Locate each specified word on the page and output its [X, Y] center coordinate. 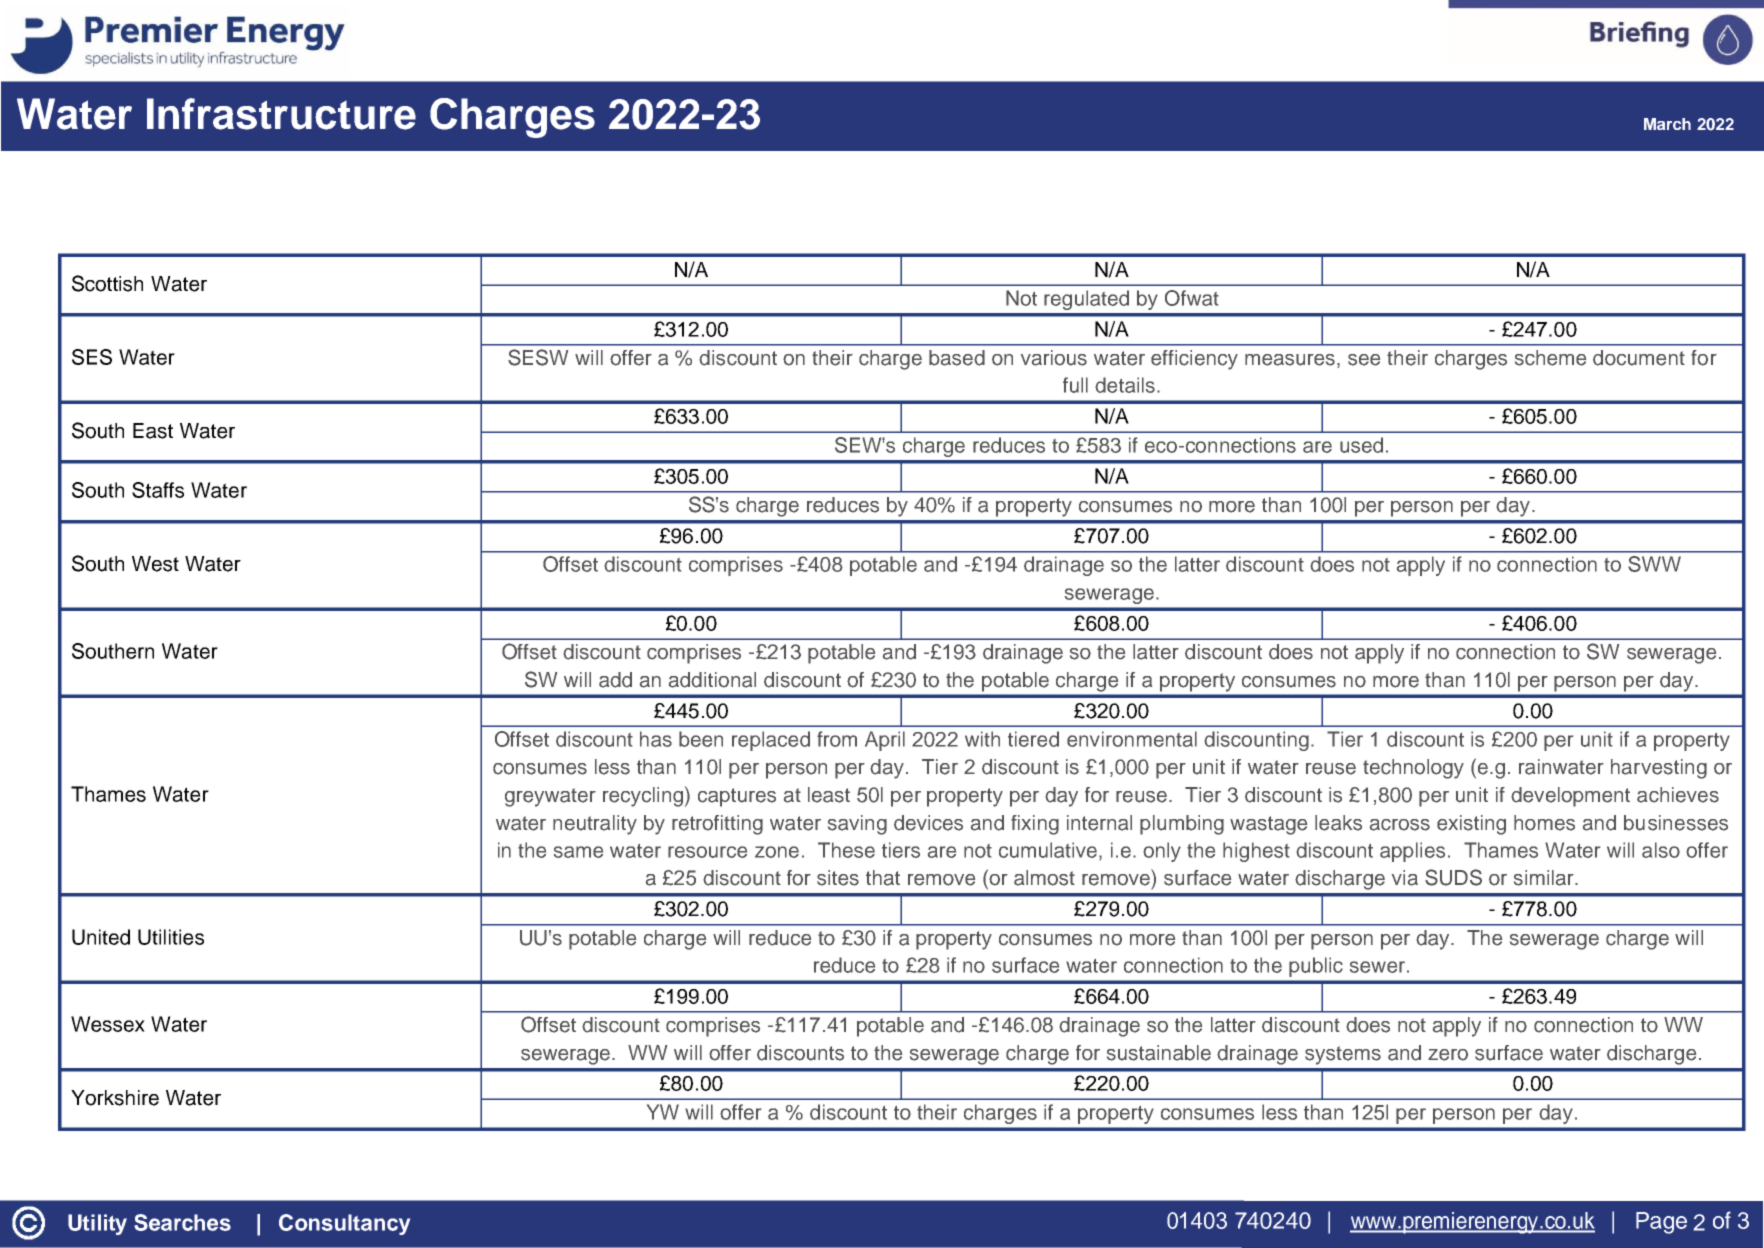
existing [1471, 825]
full [1075, 385]
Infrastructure [281, 114]
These [846, 850]
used [1361, 445]
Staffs [158, 490]
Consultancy [344, 1224]
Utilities [171, 937]
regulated [1086, 300]
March [1667, 124]
